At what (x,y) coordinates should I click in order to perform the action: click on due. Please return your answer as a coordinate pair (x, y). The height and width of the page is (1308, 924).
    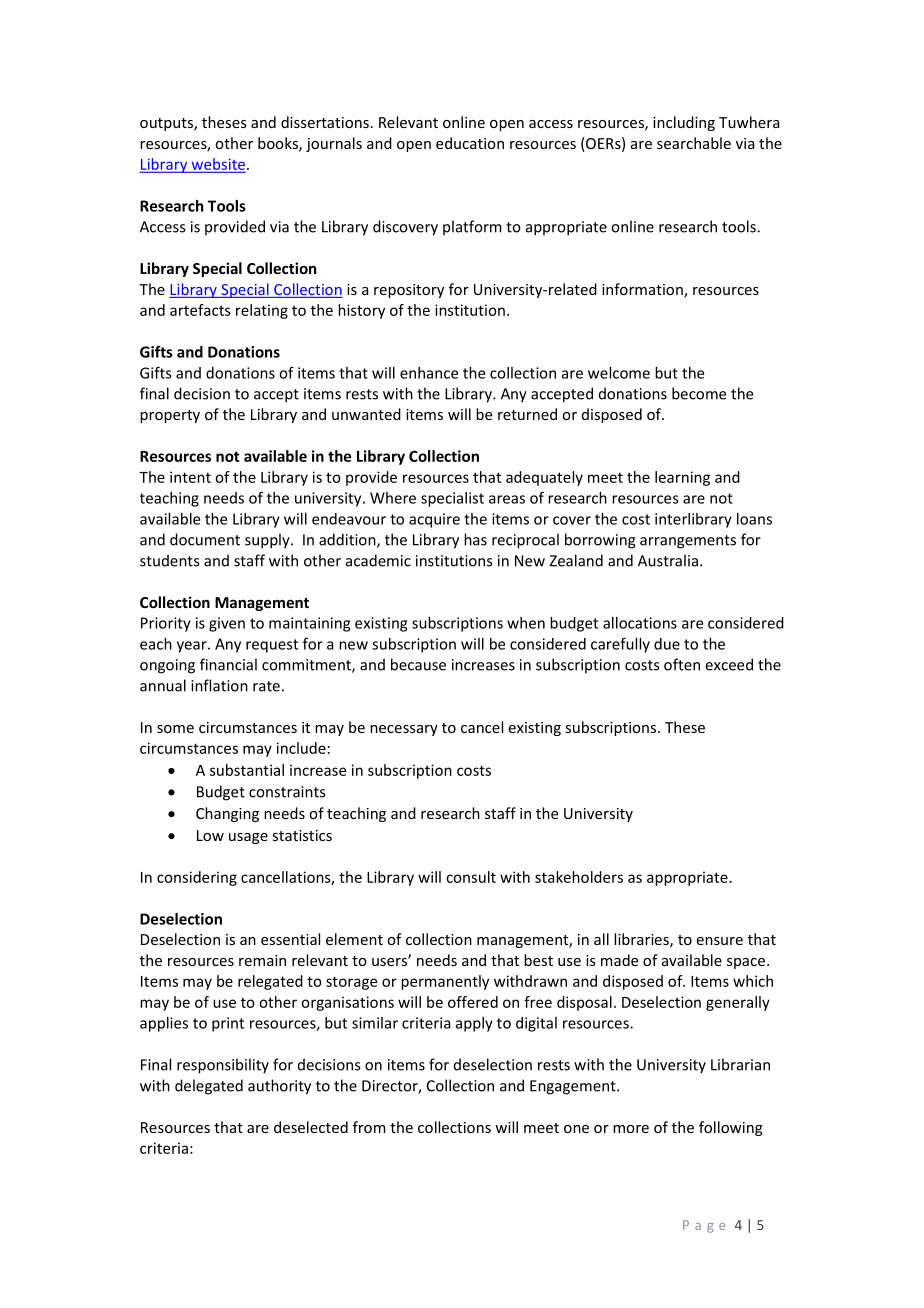
    Looking at the image, I should click on (667, 644).
